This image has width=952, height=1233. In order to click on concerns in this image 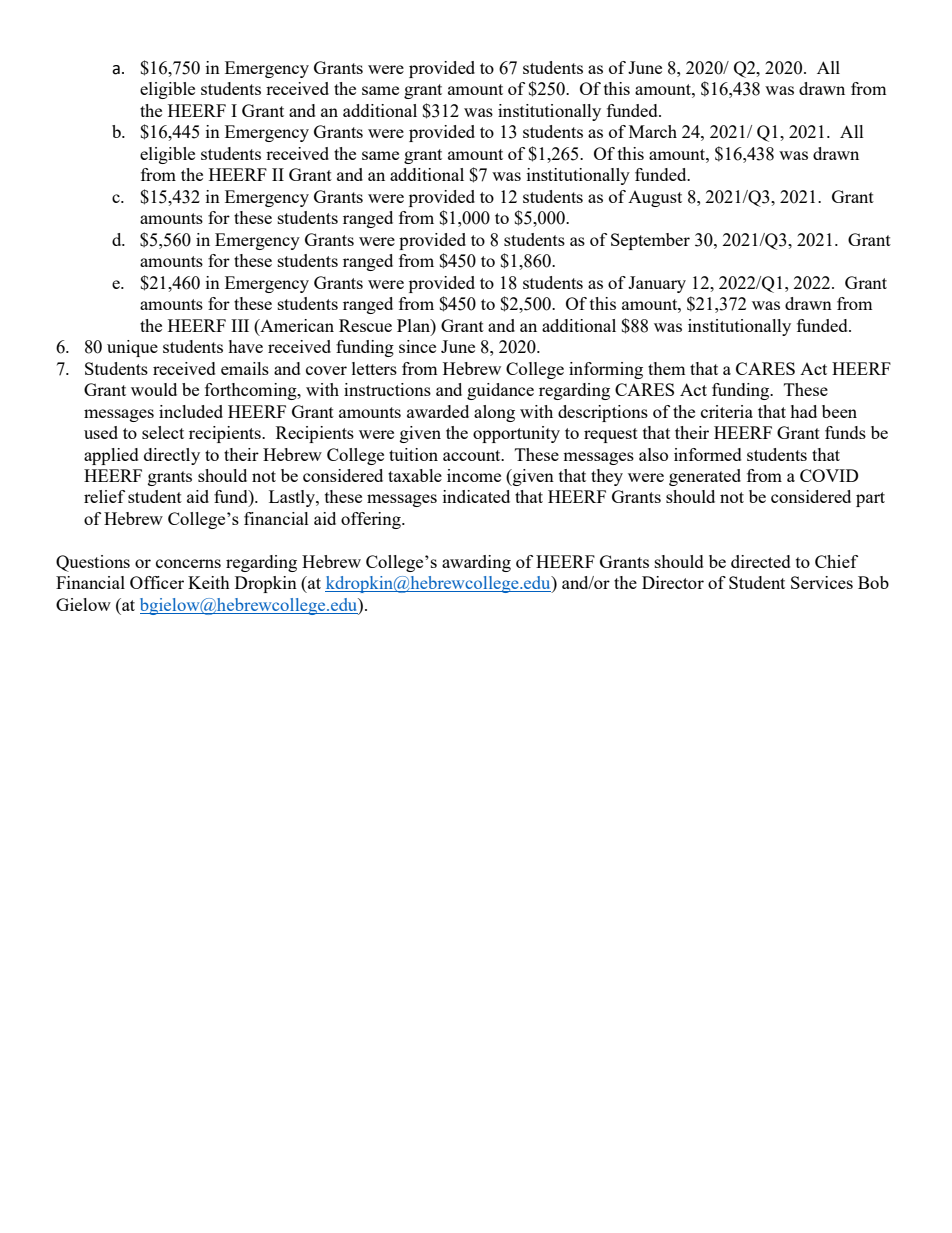, I will do `click(188, 563)`.
